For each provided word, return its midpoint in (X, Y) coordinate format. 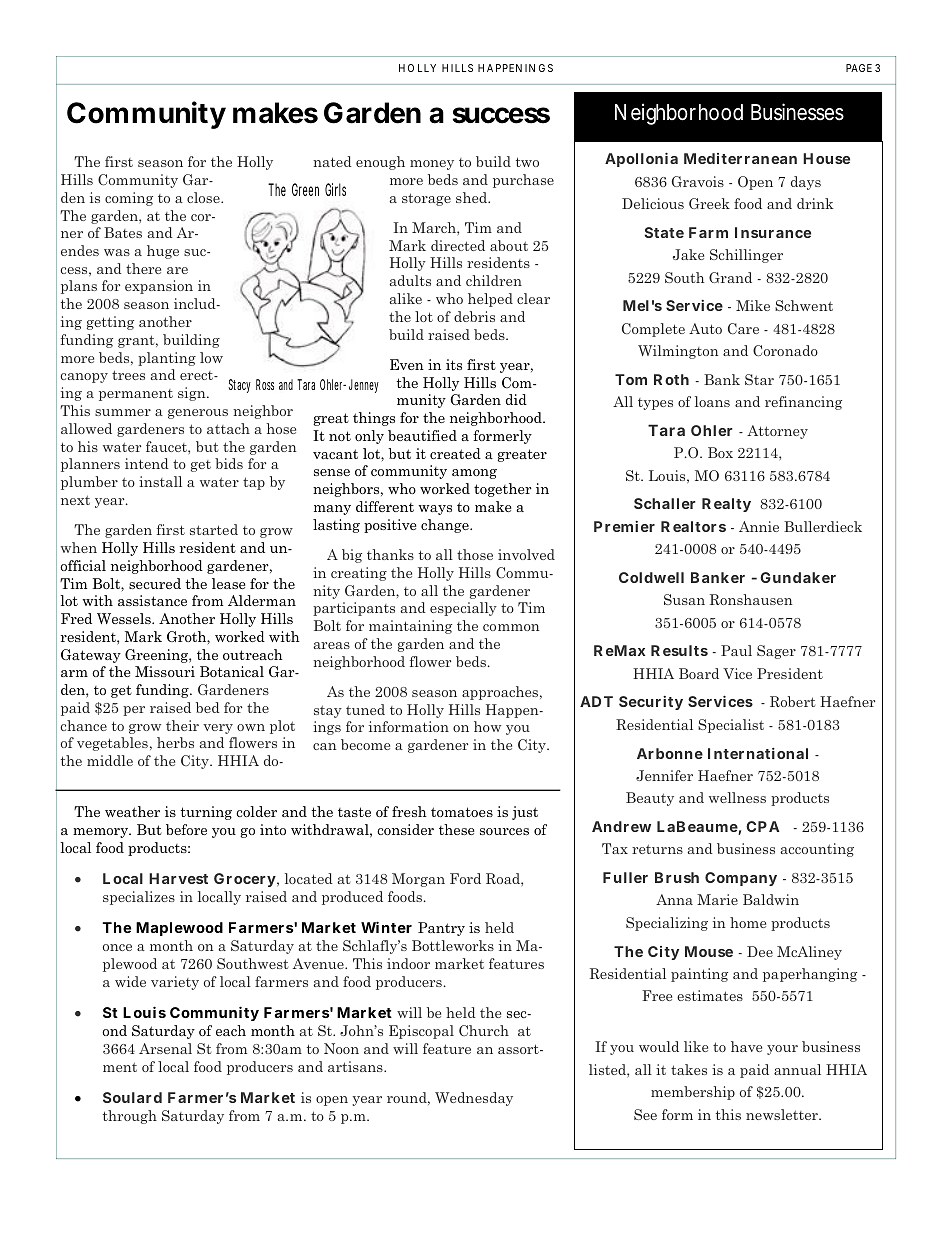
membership (693, 1093)
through (130, 1117)
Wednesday (474, 1099)
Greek (709, 203)
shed (473, 197)
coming (129, 199)
